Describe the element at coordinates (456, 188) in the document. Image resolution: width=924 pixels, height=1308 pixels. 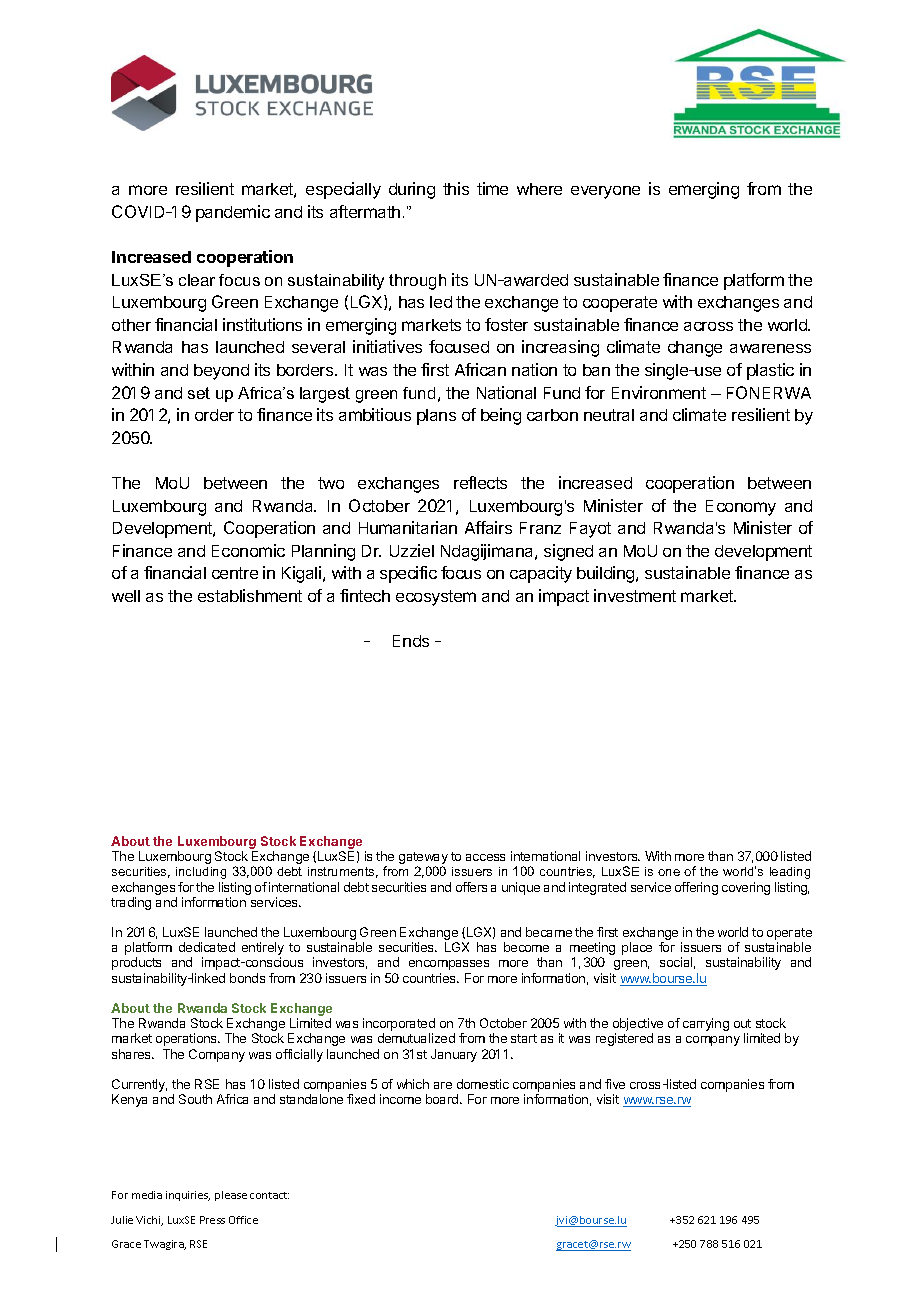
I see `this` at that location.
